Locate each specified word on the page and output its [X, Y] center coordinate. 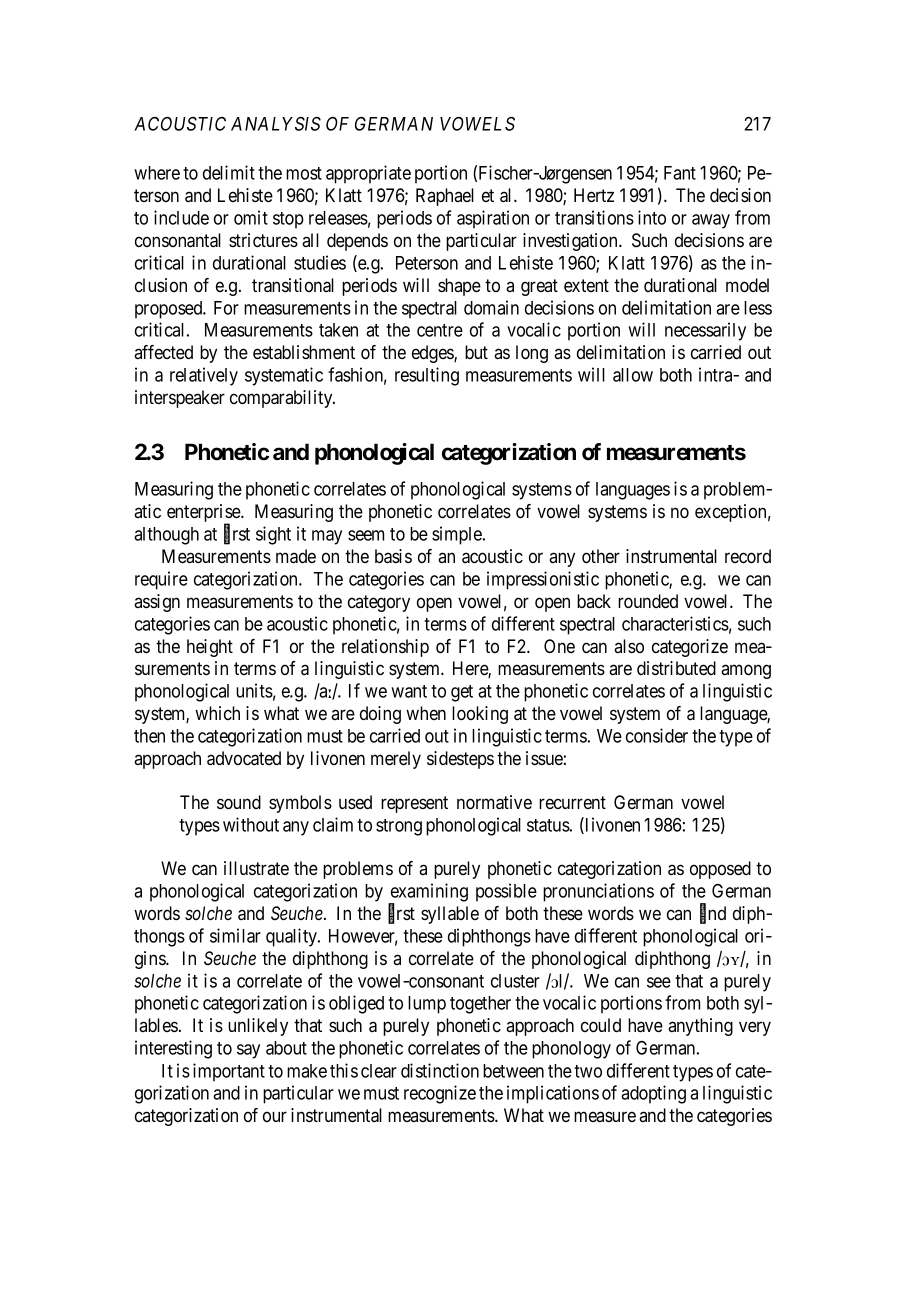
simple [458, 535]
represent [414, 804]
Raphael [445, 197]
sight [273, 535]
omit [251, 217]
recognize [440, 1094]
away [711, 221]
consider [657, 735]
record [748, 556]
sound [239, 802]
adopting [653, 1094]
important [229, 1072]
